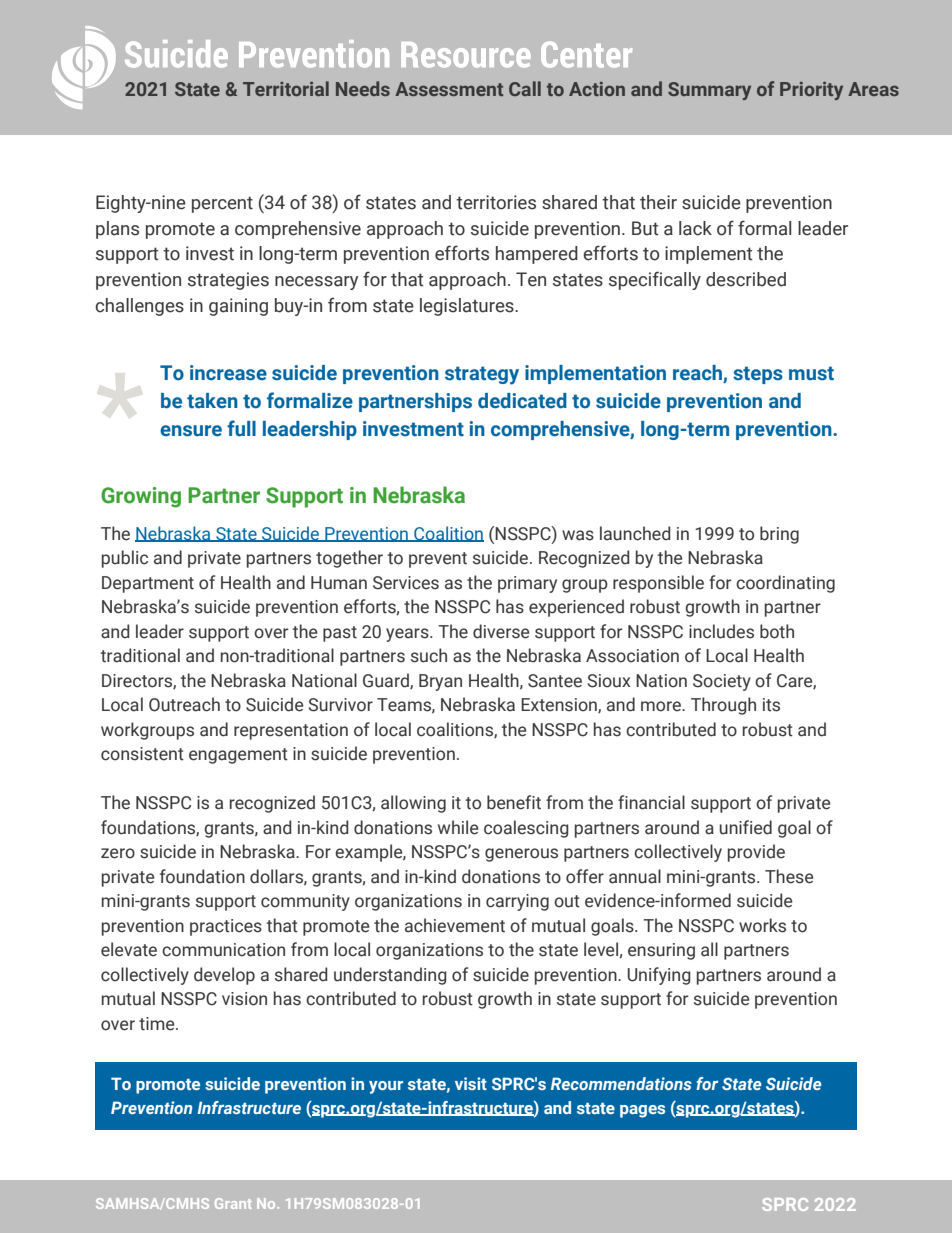 Image resolution: width=952 pixels, height=1233 pixels. Describe the element at coordinates (449, 89) in the image. I see `Assessment` at that location.
